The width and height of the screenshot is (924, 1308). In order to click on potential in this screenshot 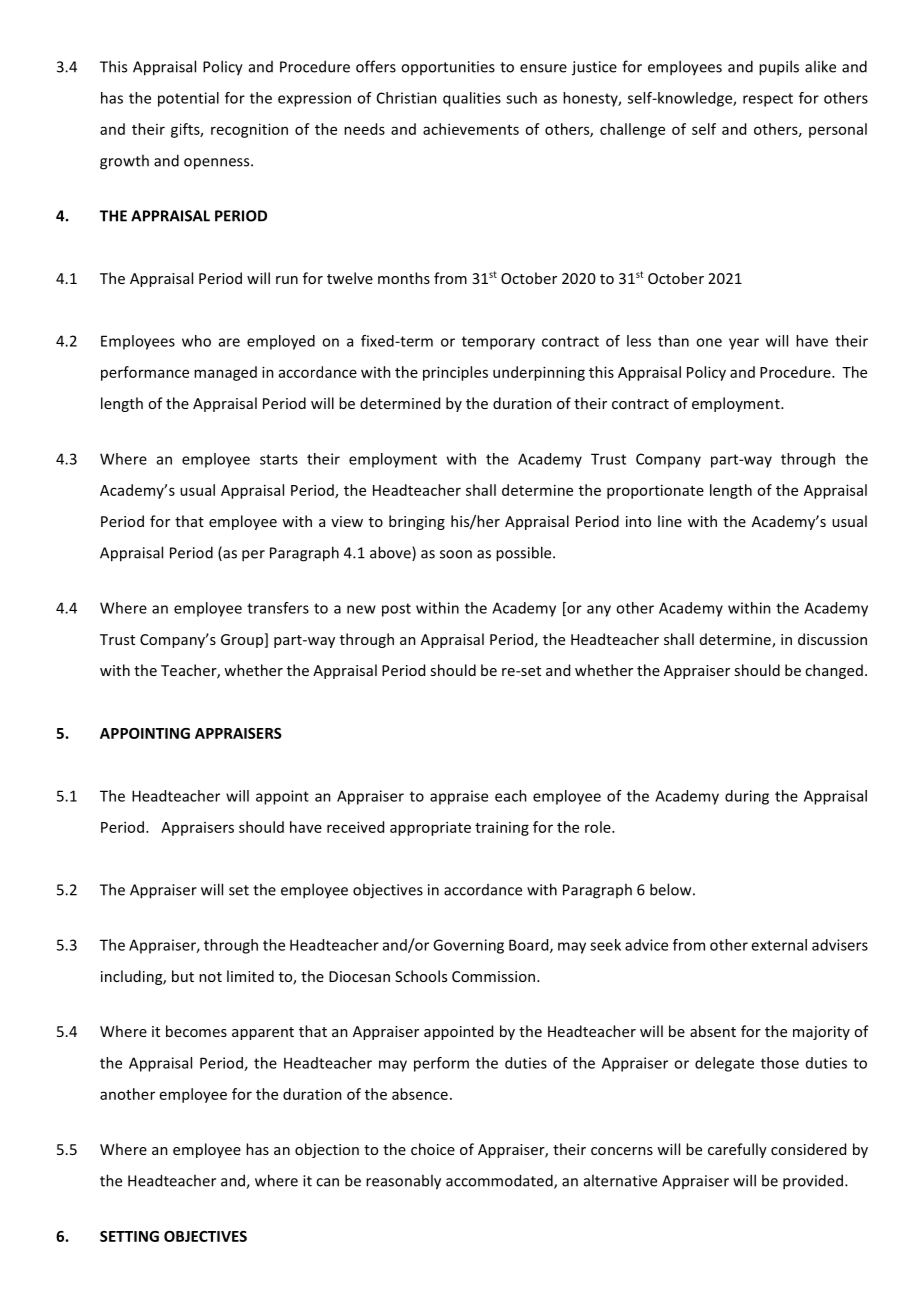, I will do `click(188, 99)`.
